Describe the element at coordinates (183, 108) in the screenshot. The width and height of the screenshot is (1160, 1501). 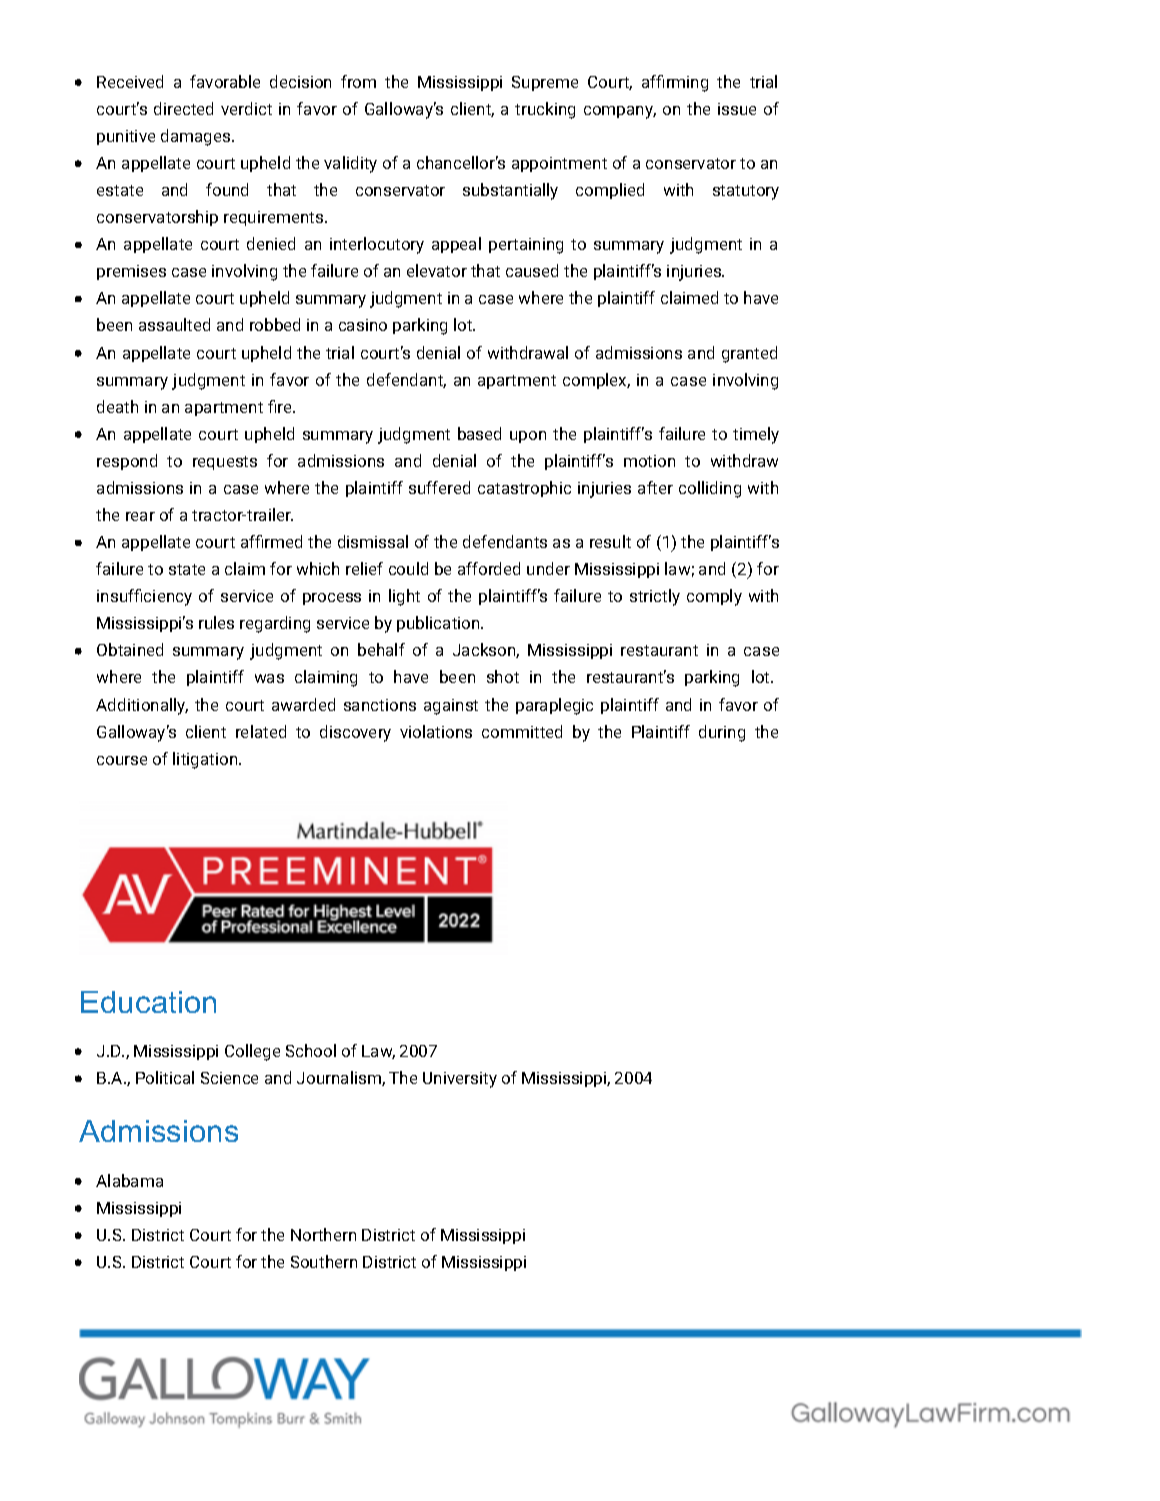
I see `directed` at that location.
